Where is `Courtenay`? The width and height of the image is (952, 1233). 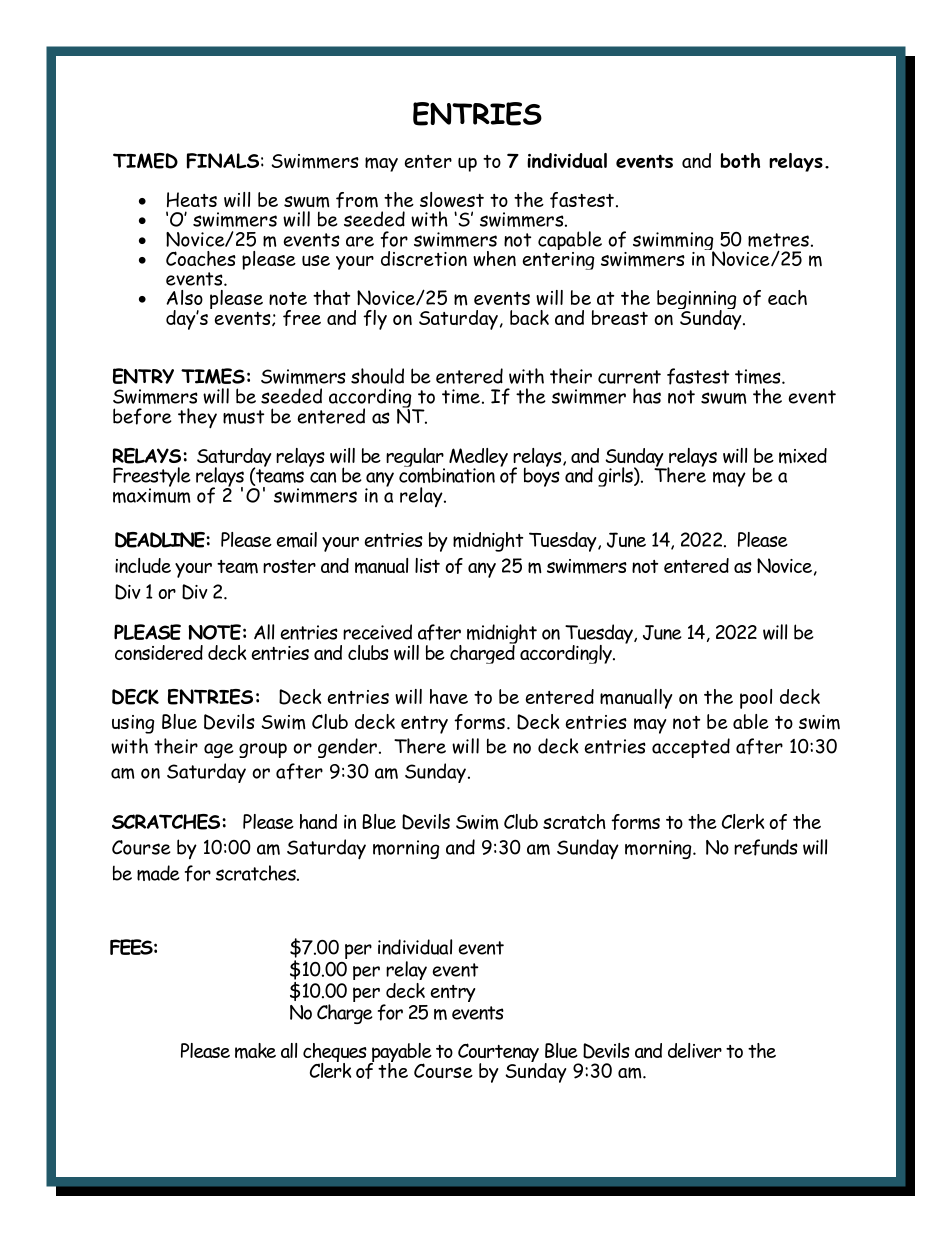 Courtenay is located at coordinates (498, 1054).
